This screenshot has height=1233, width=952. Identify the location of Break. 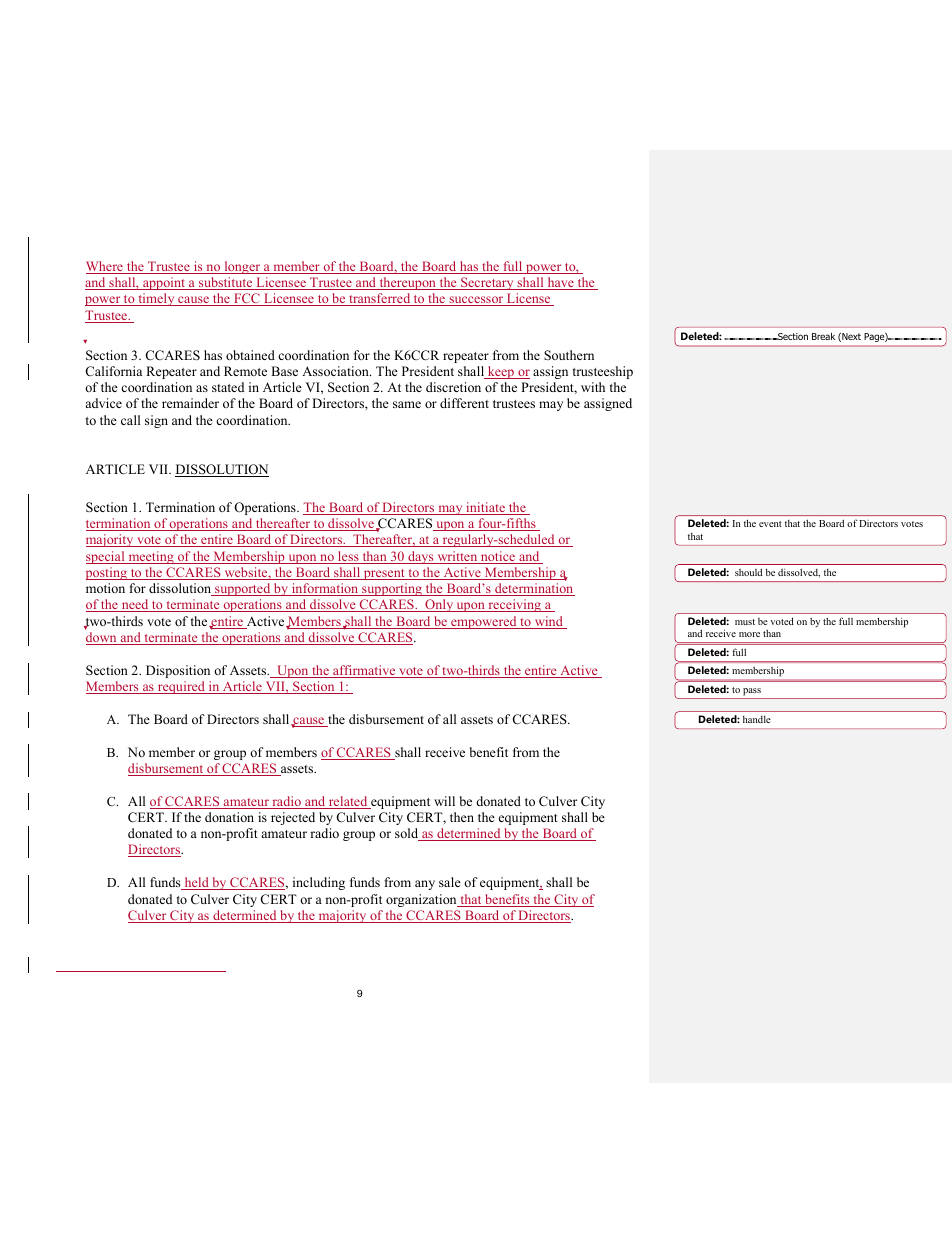
(823, 336).
